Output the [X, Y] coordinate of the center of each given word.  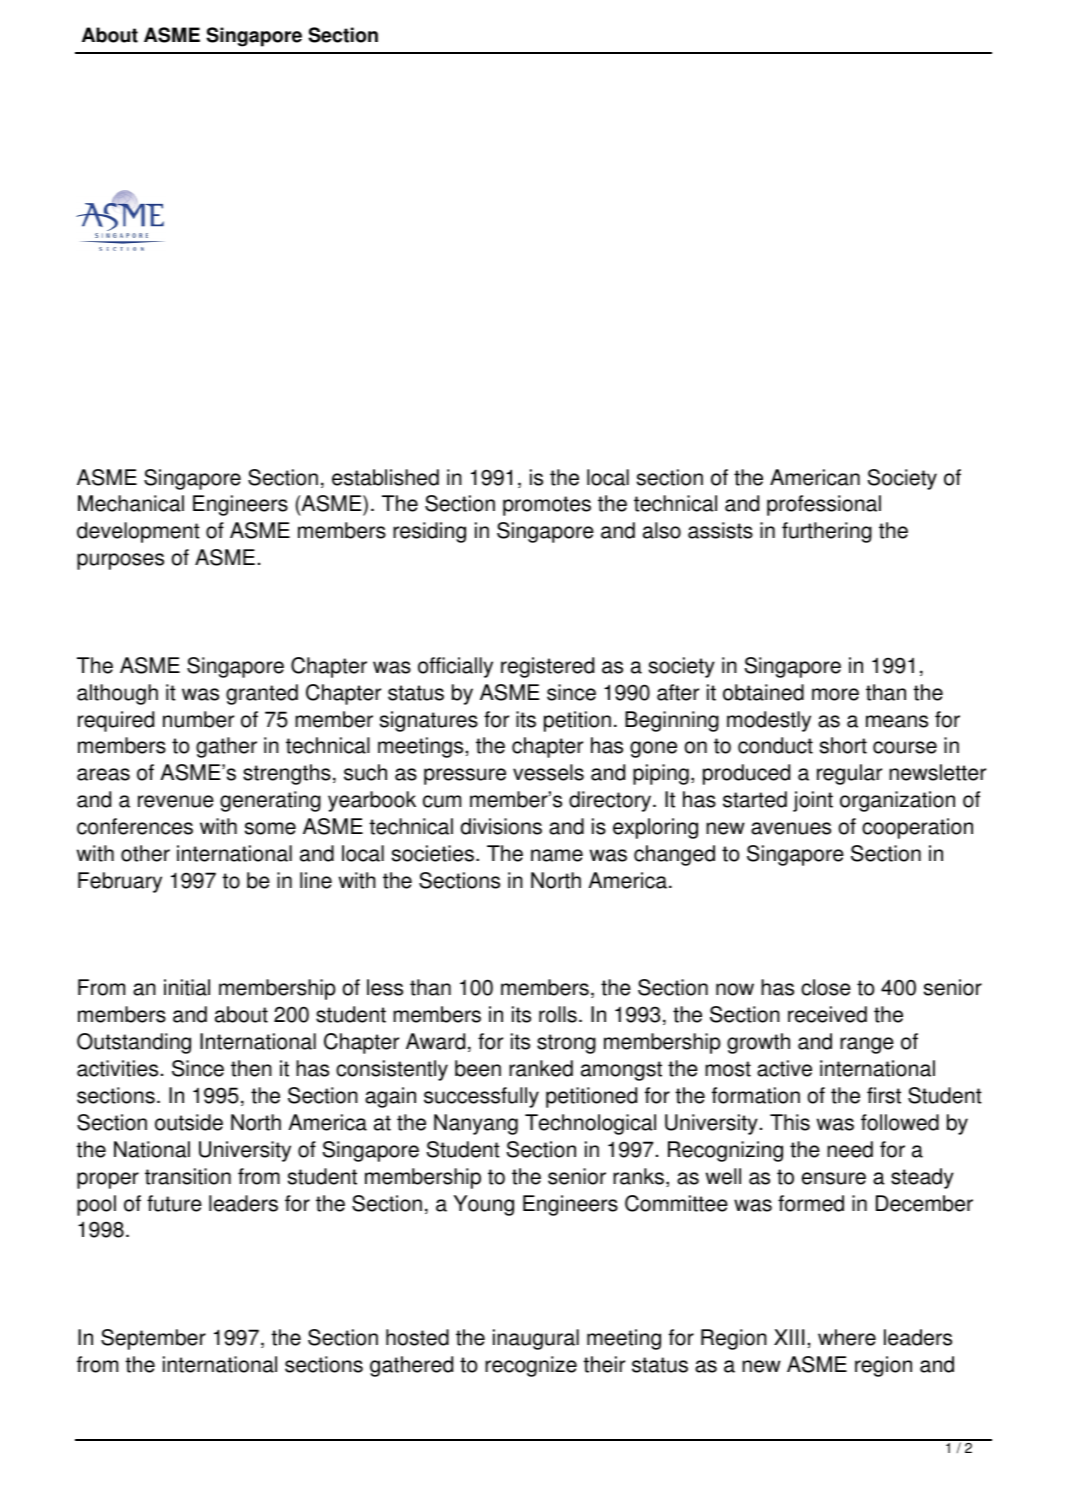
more [835, 694]
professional [824, 505]
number [198, 719]
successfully [481, 1097]
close [826, 987]
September [153, 1339]
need [850, 1149]
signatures [429, 721]
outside [189, 1122]
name [557, 855]
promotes [547, 506]
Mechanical [131, 503]
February [120, 882]
